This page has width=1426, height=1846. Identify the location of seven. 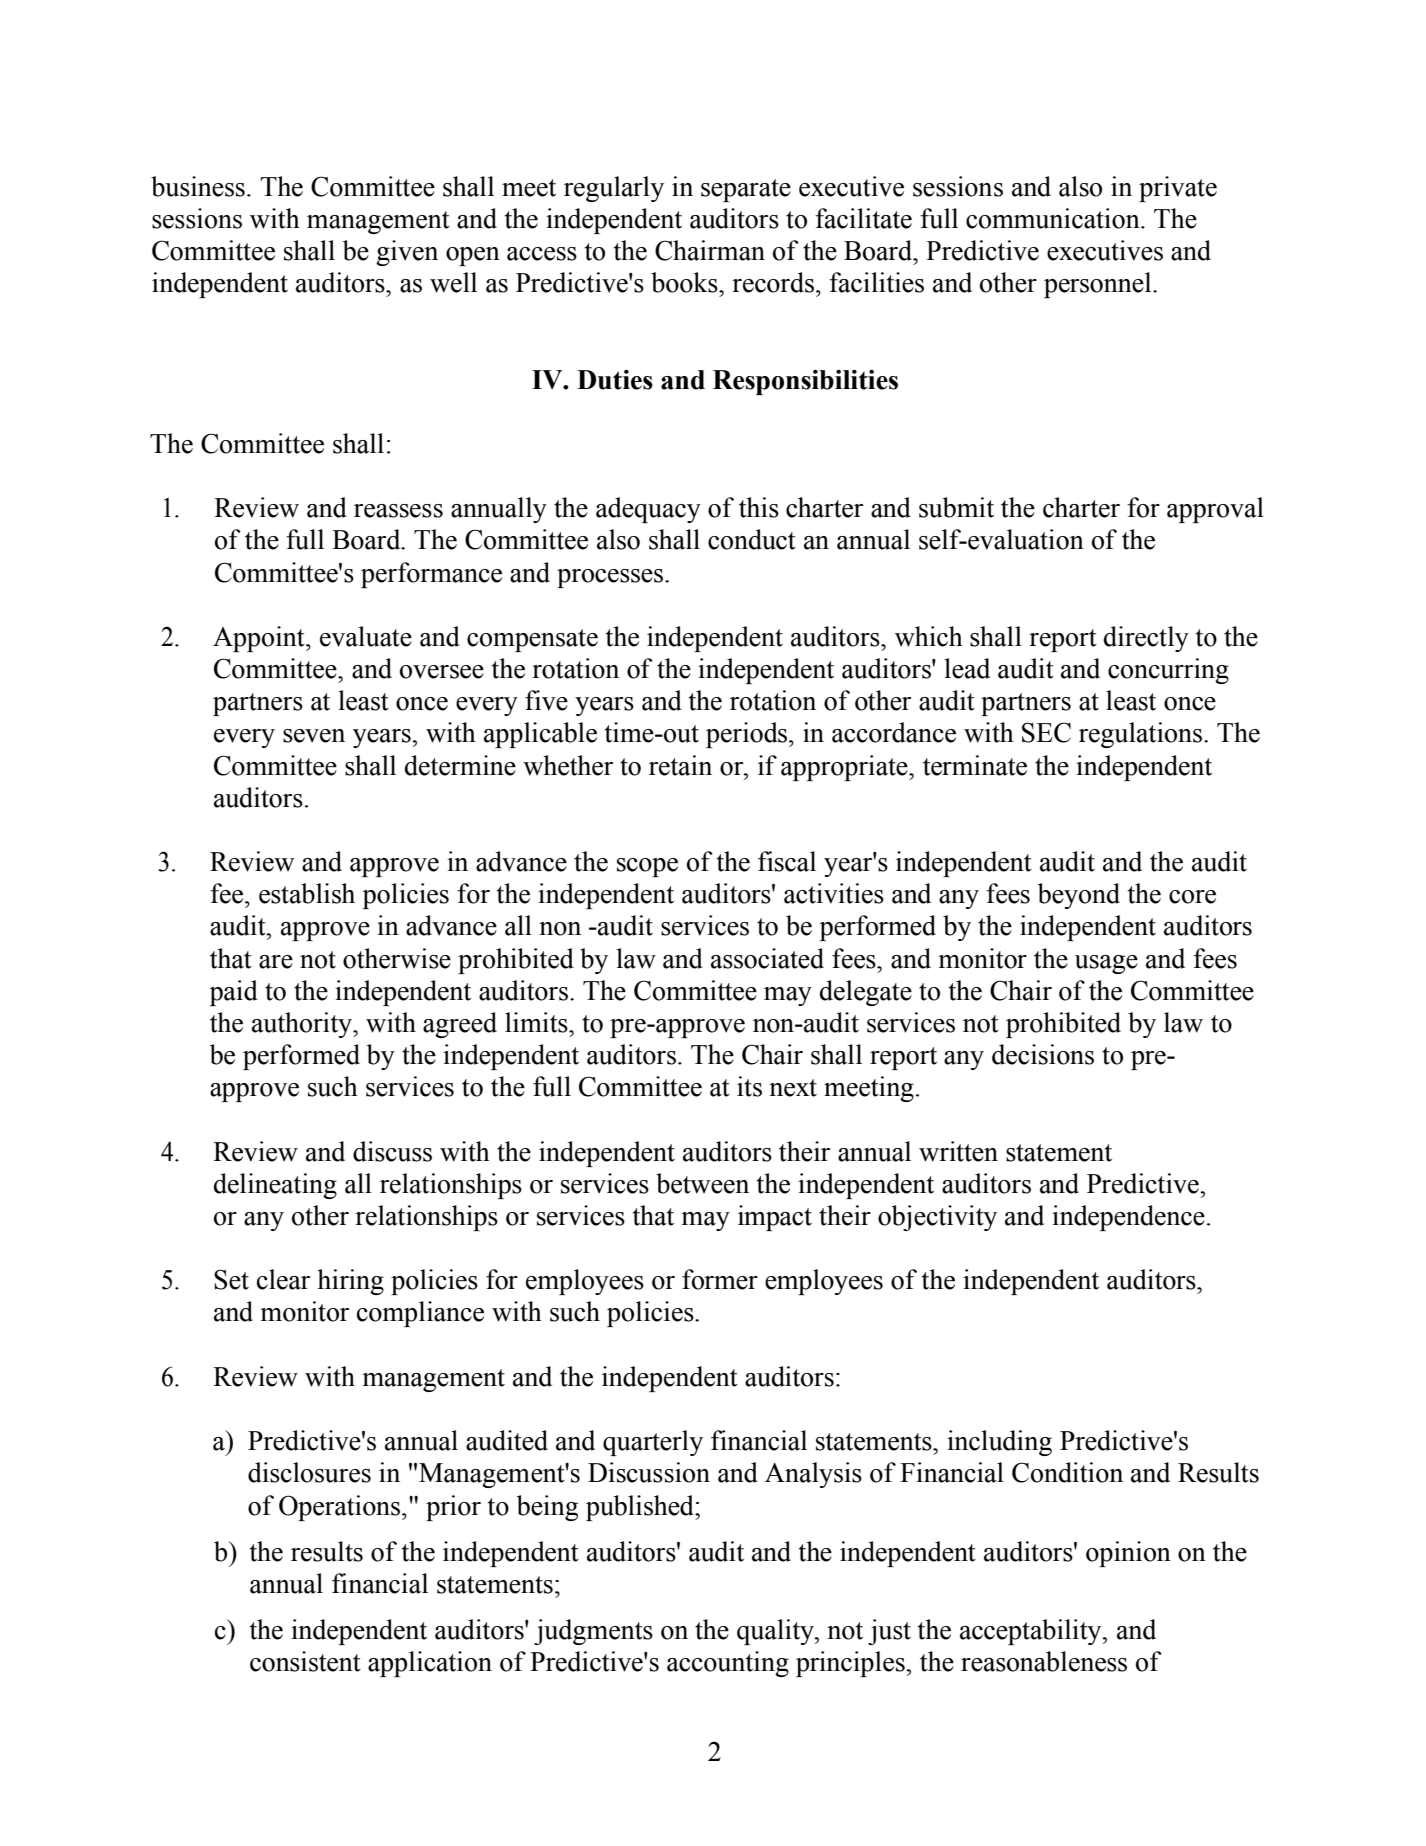
(314, 736).
